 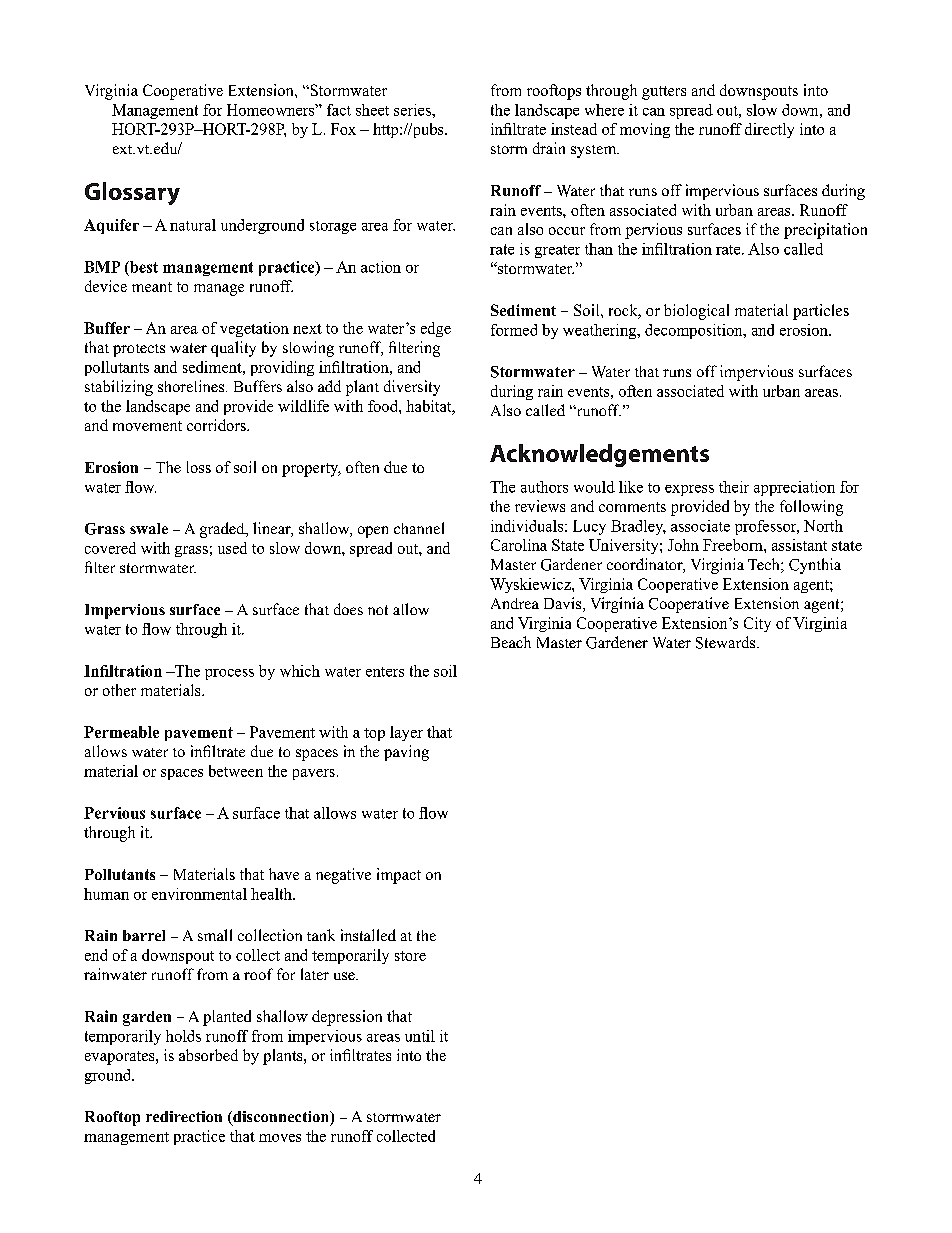 I want to click on natural, so click(x=193, y=225).
